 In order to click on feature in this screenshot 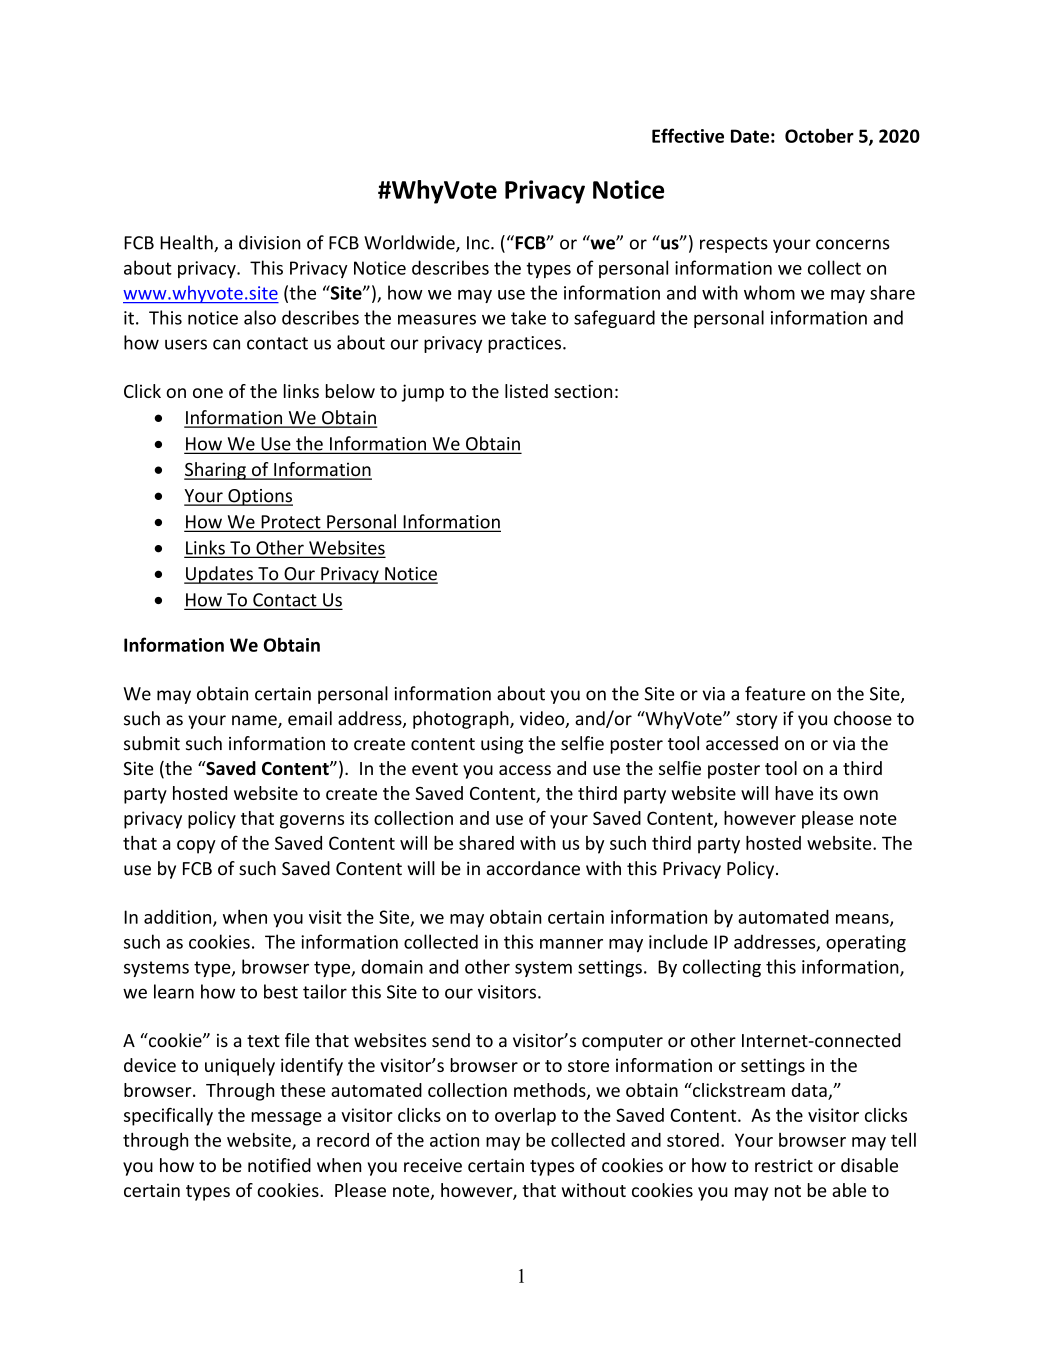, I will do `click(775, 693)`.
